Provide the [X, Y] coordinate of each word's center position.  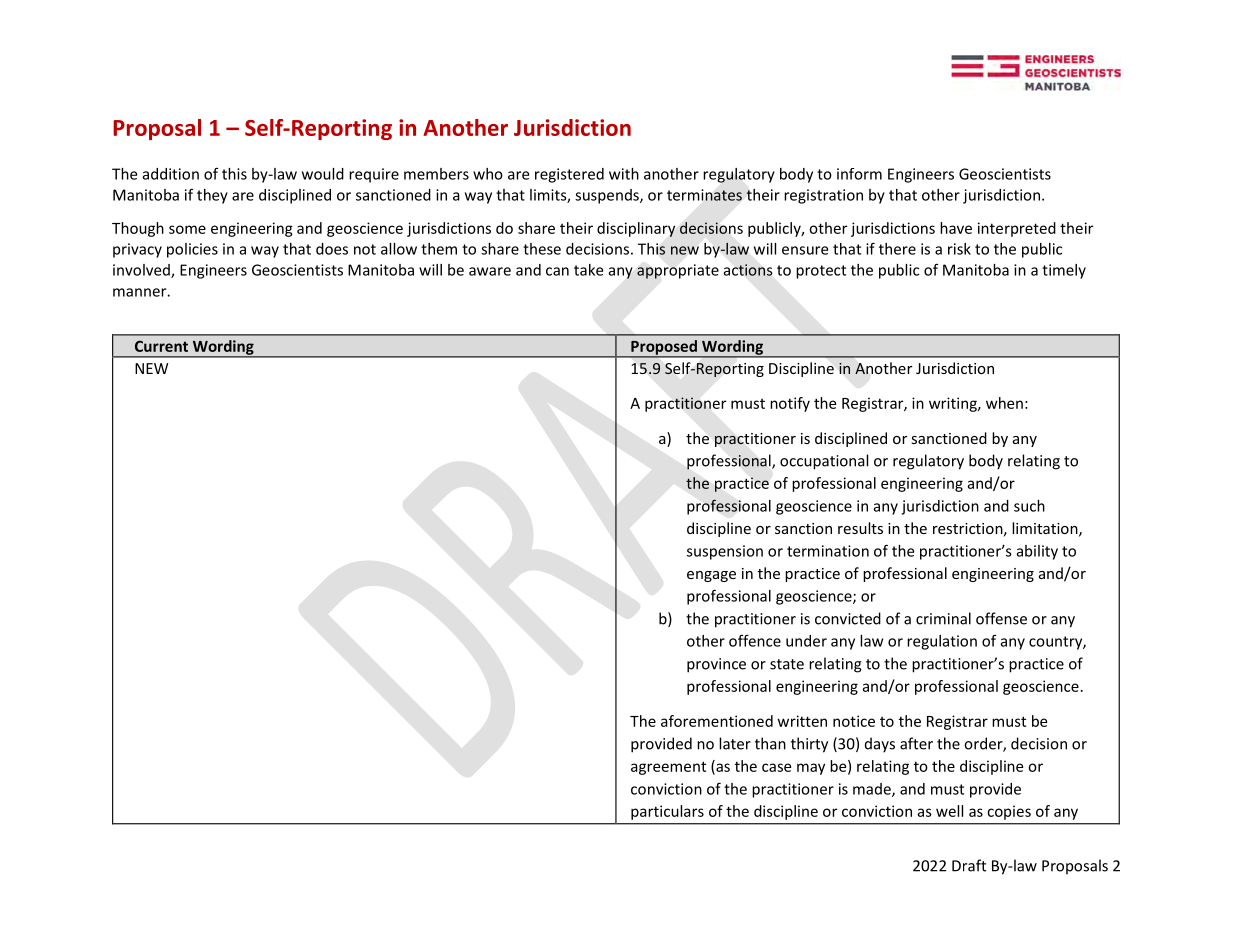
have [956, 228]
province [716, 665]
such [1029, 506]
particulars [667, 812]
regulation [942, 642]
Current [161, 346]
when [1004, 403]
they [212, 196]
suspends [608, 196]
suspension [725, 552]
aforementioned [717, 721]
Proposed [664, 348]
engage [711, 576]
